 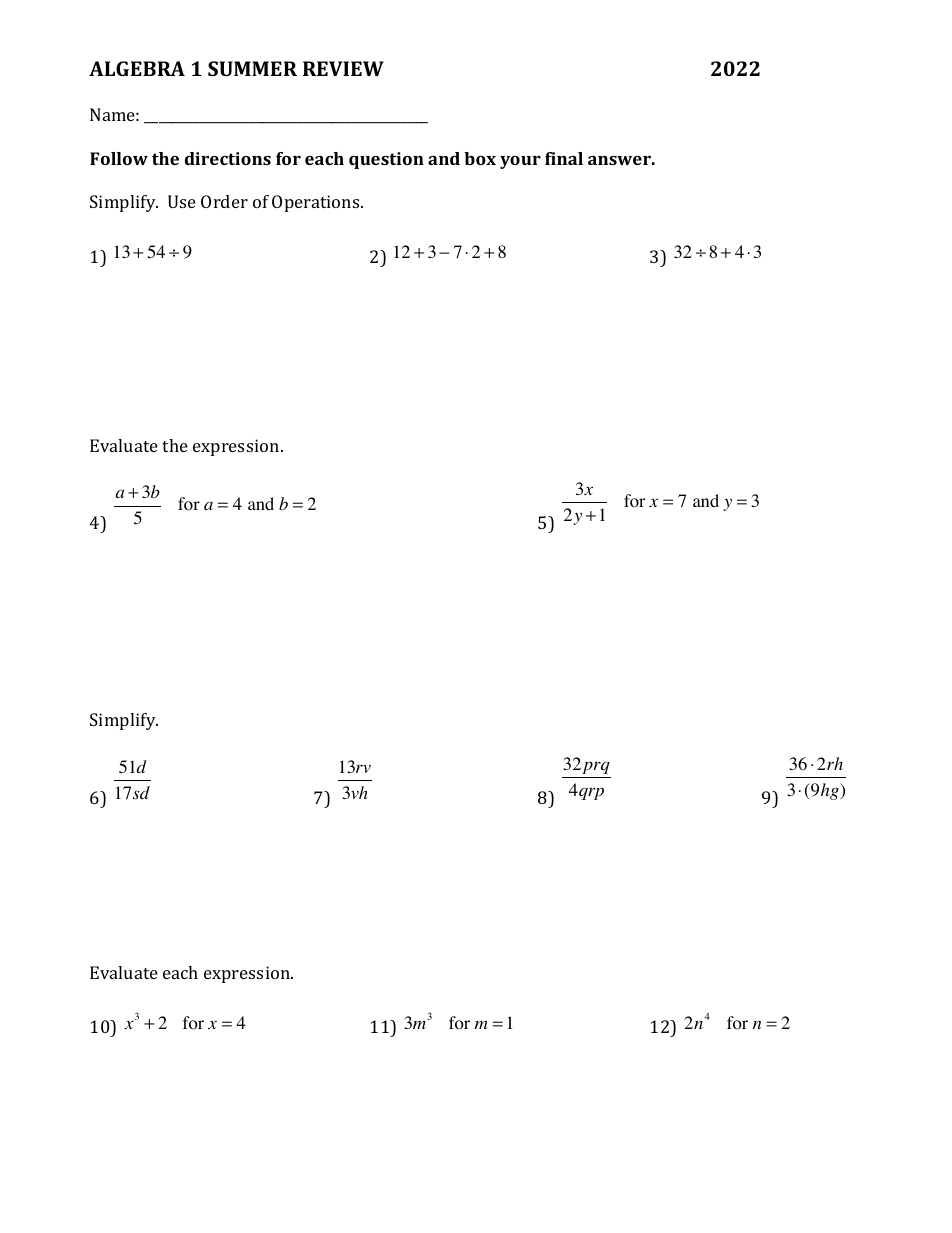 I want to click on box, so click(x=480, y=158).
